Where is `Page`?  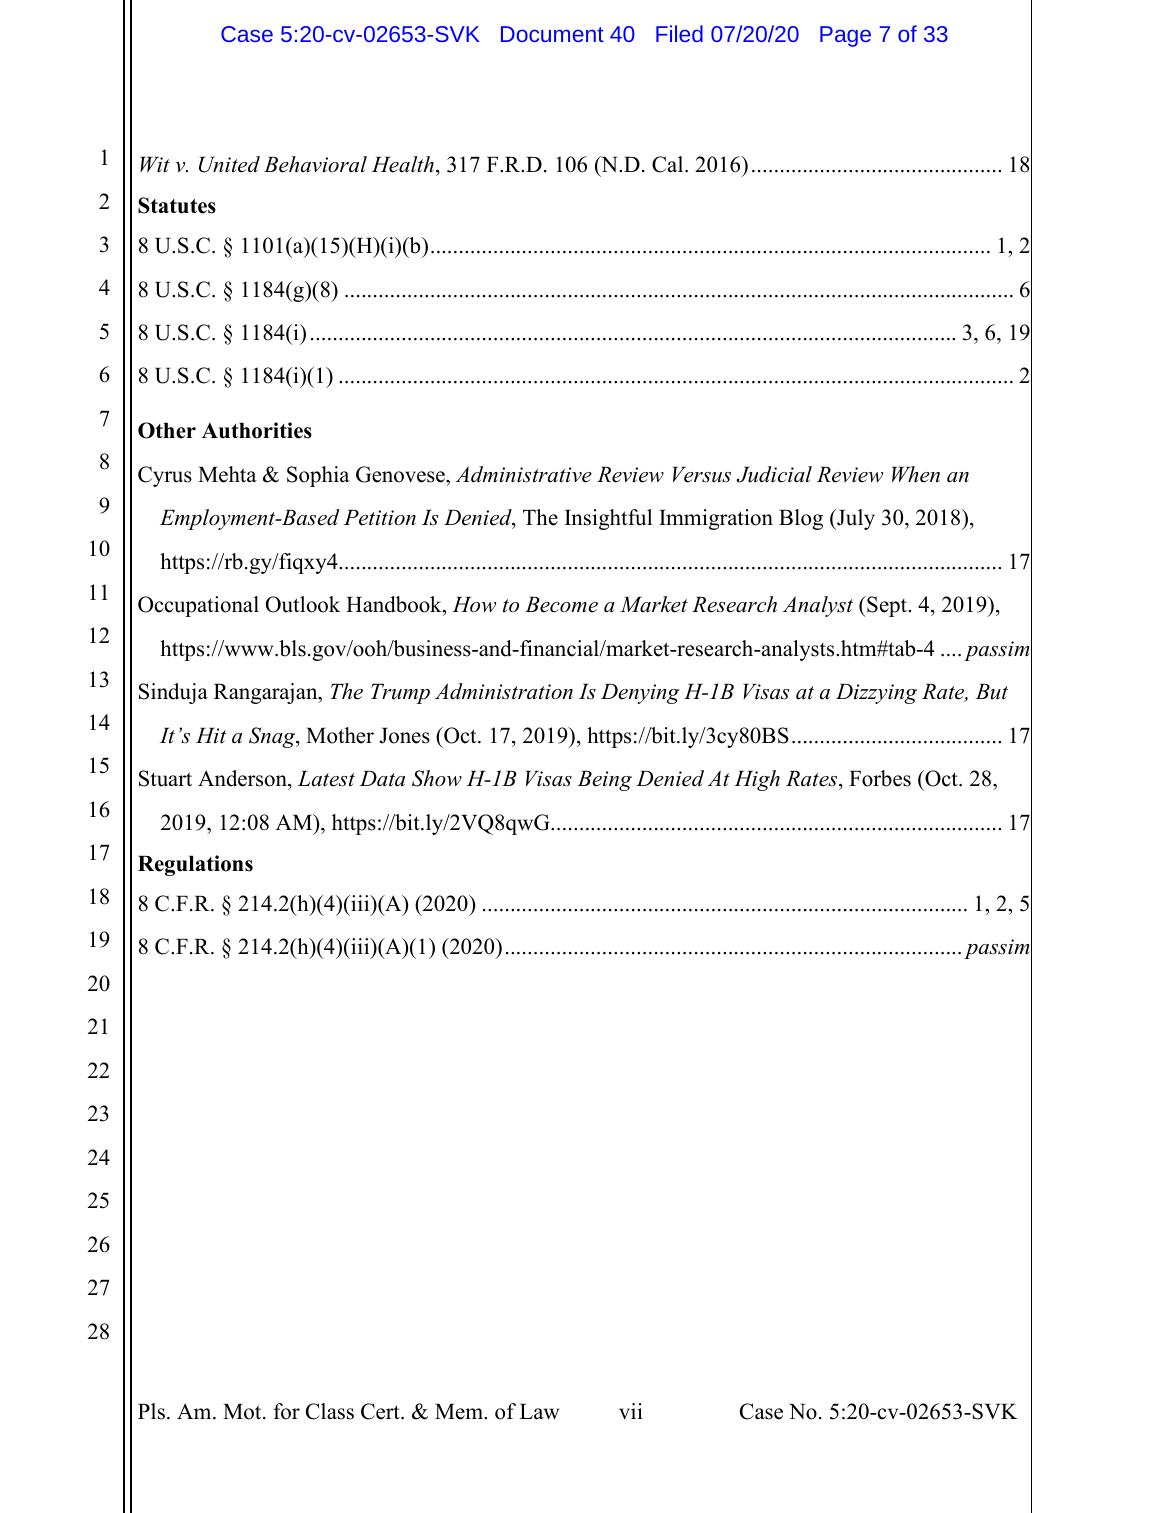 Page is located at coordinates (845, 36).
